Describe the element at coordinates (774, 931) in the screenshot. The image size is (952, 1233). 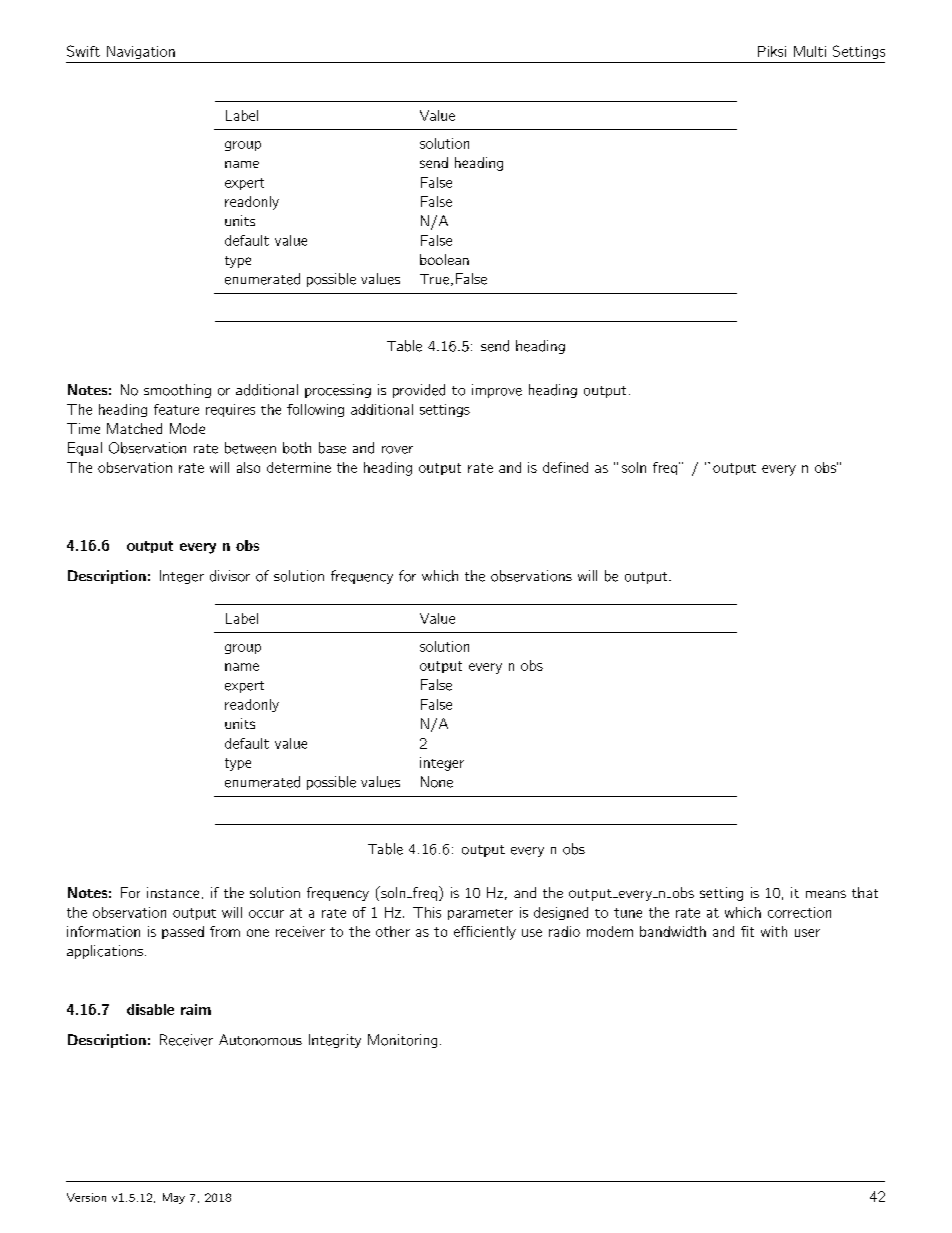
I see `with` at that location.
